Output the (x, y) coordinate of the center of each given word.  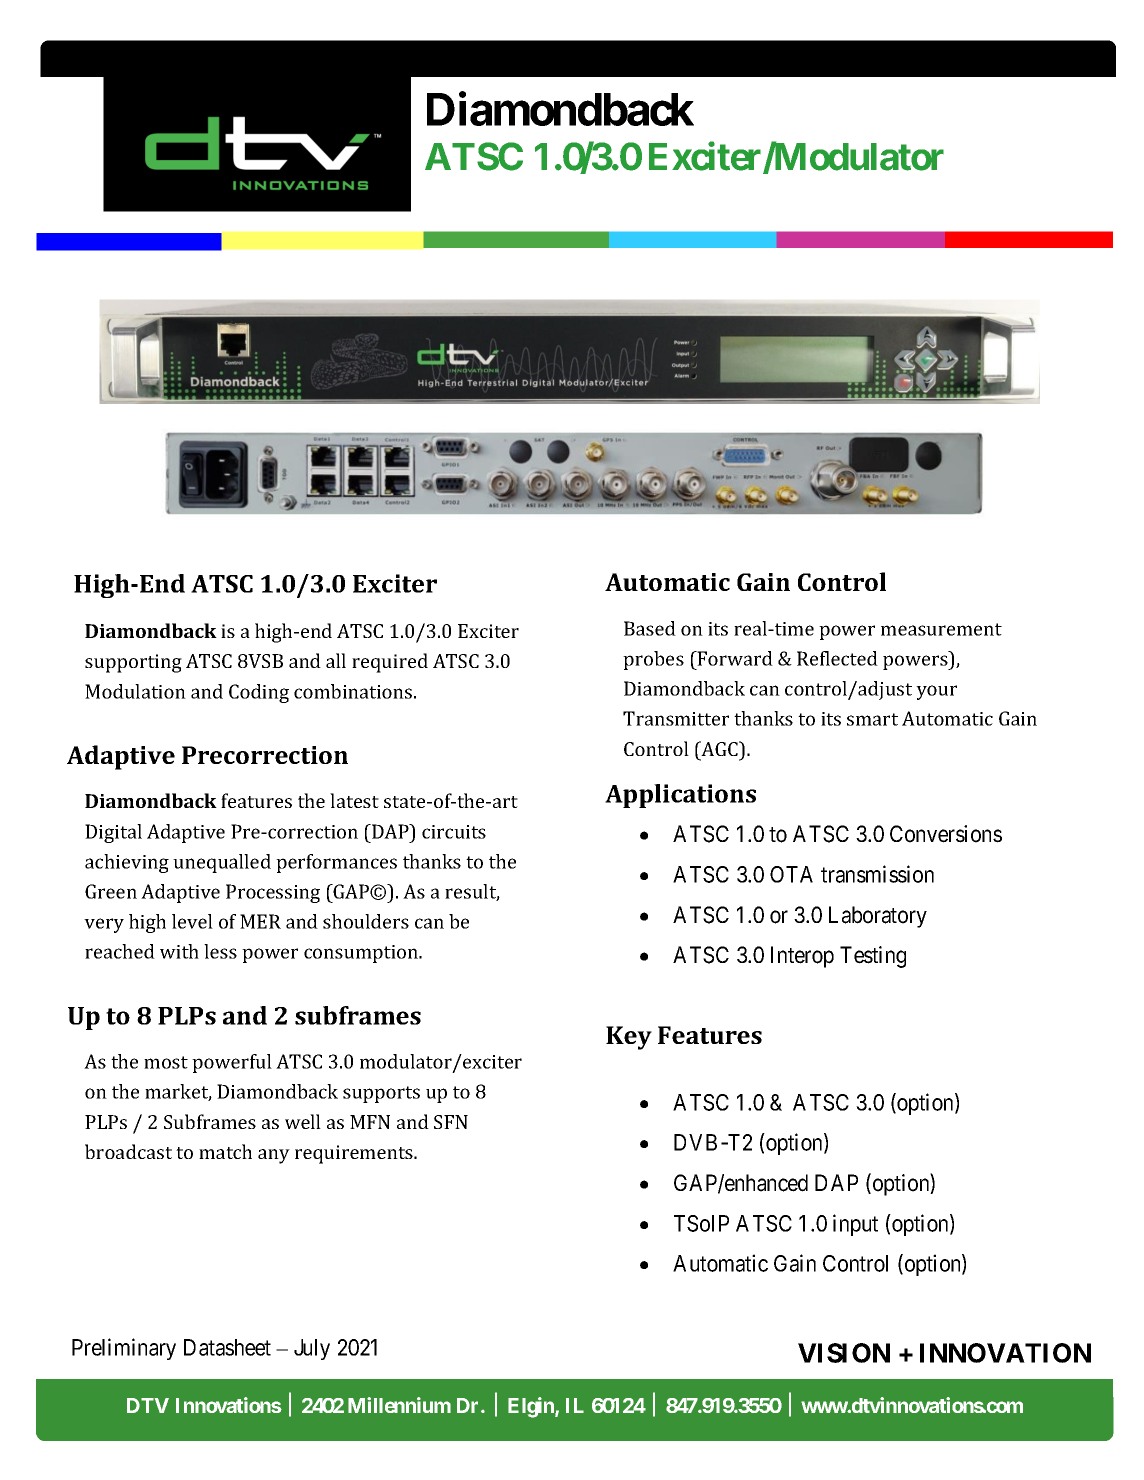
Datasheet (227, 1347)
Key (629, 1038)
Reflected (837, 658)
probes (653, 660)
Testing (873, 957)
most (166, 1062)
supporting (133, 663)
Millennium (399, 1405)
